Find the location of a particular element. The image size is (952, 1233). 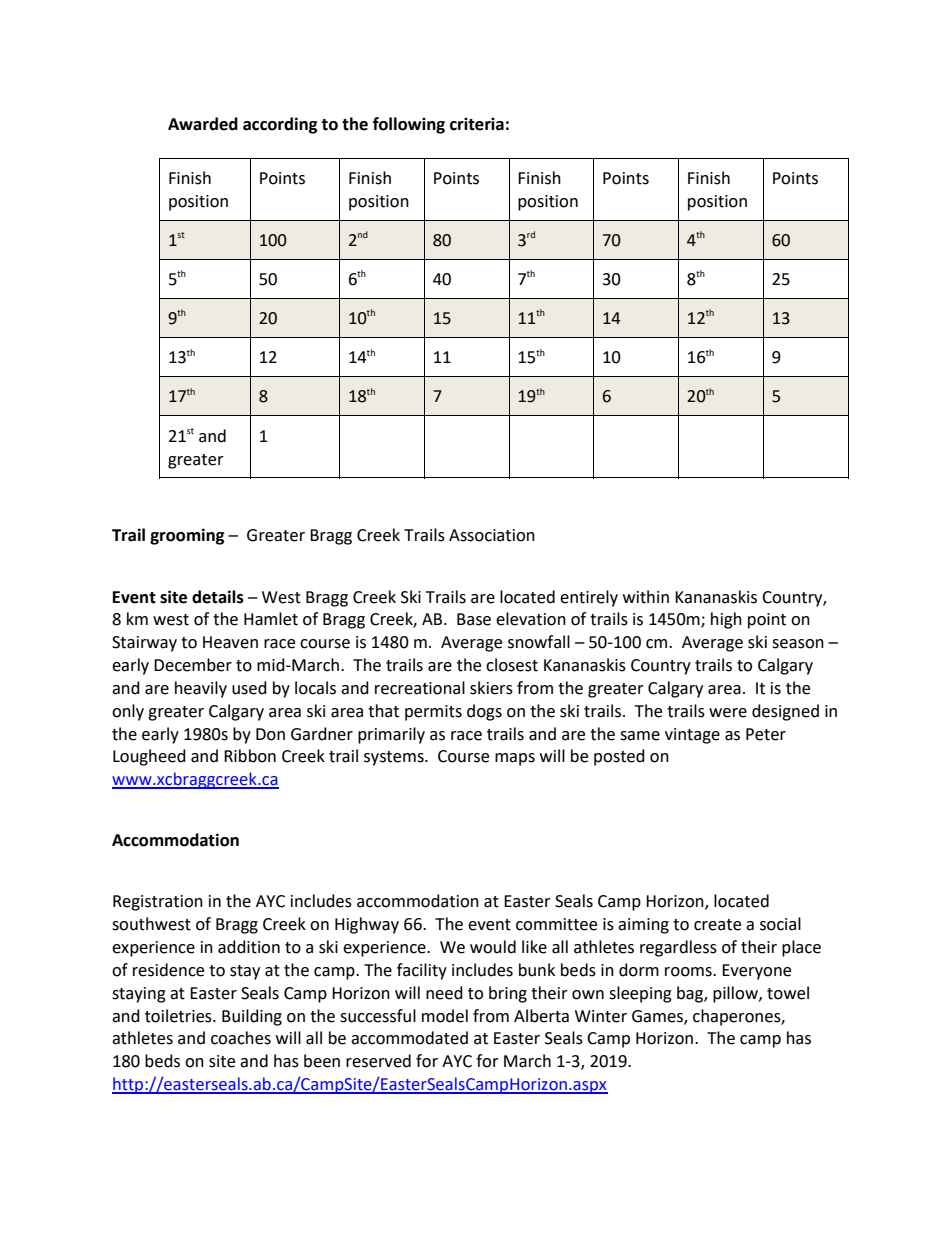

following is located at coordinates (409, 125).
